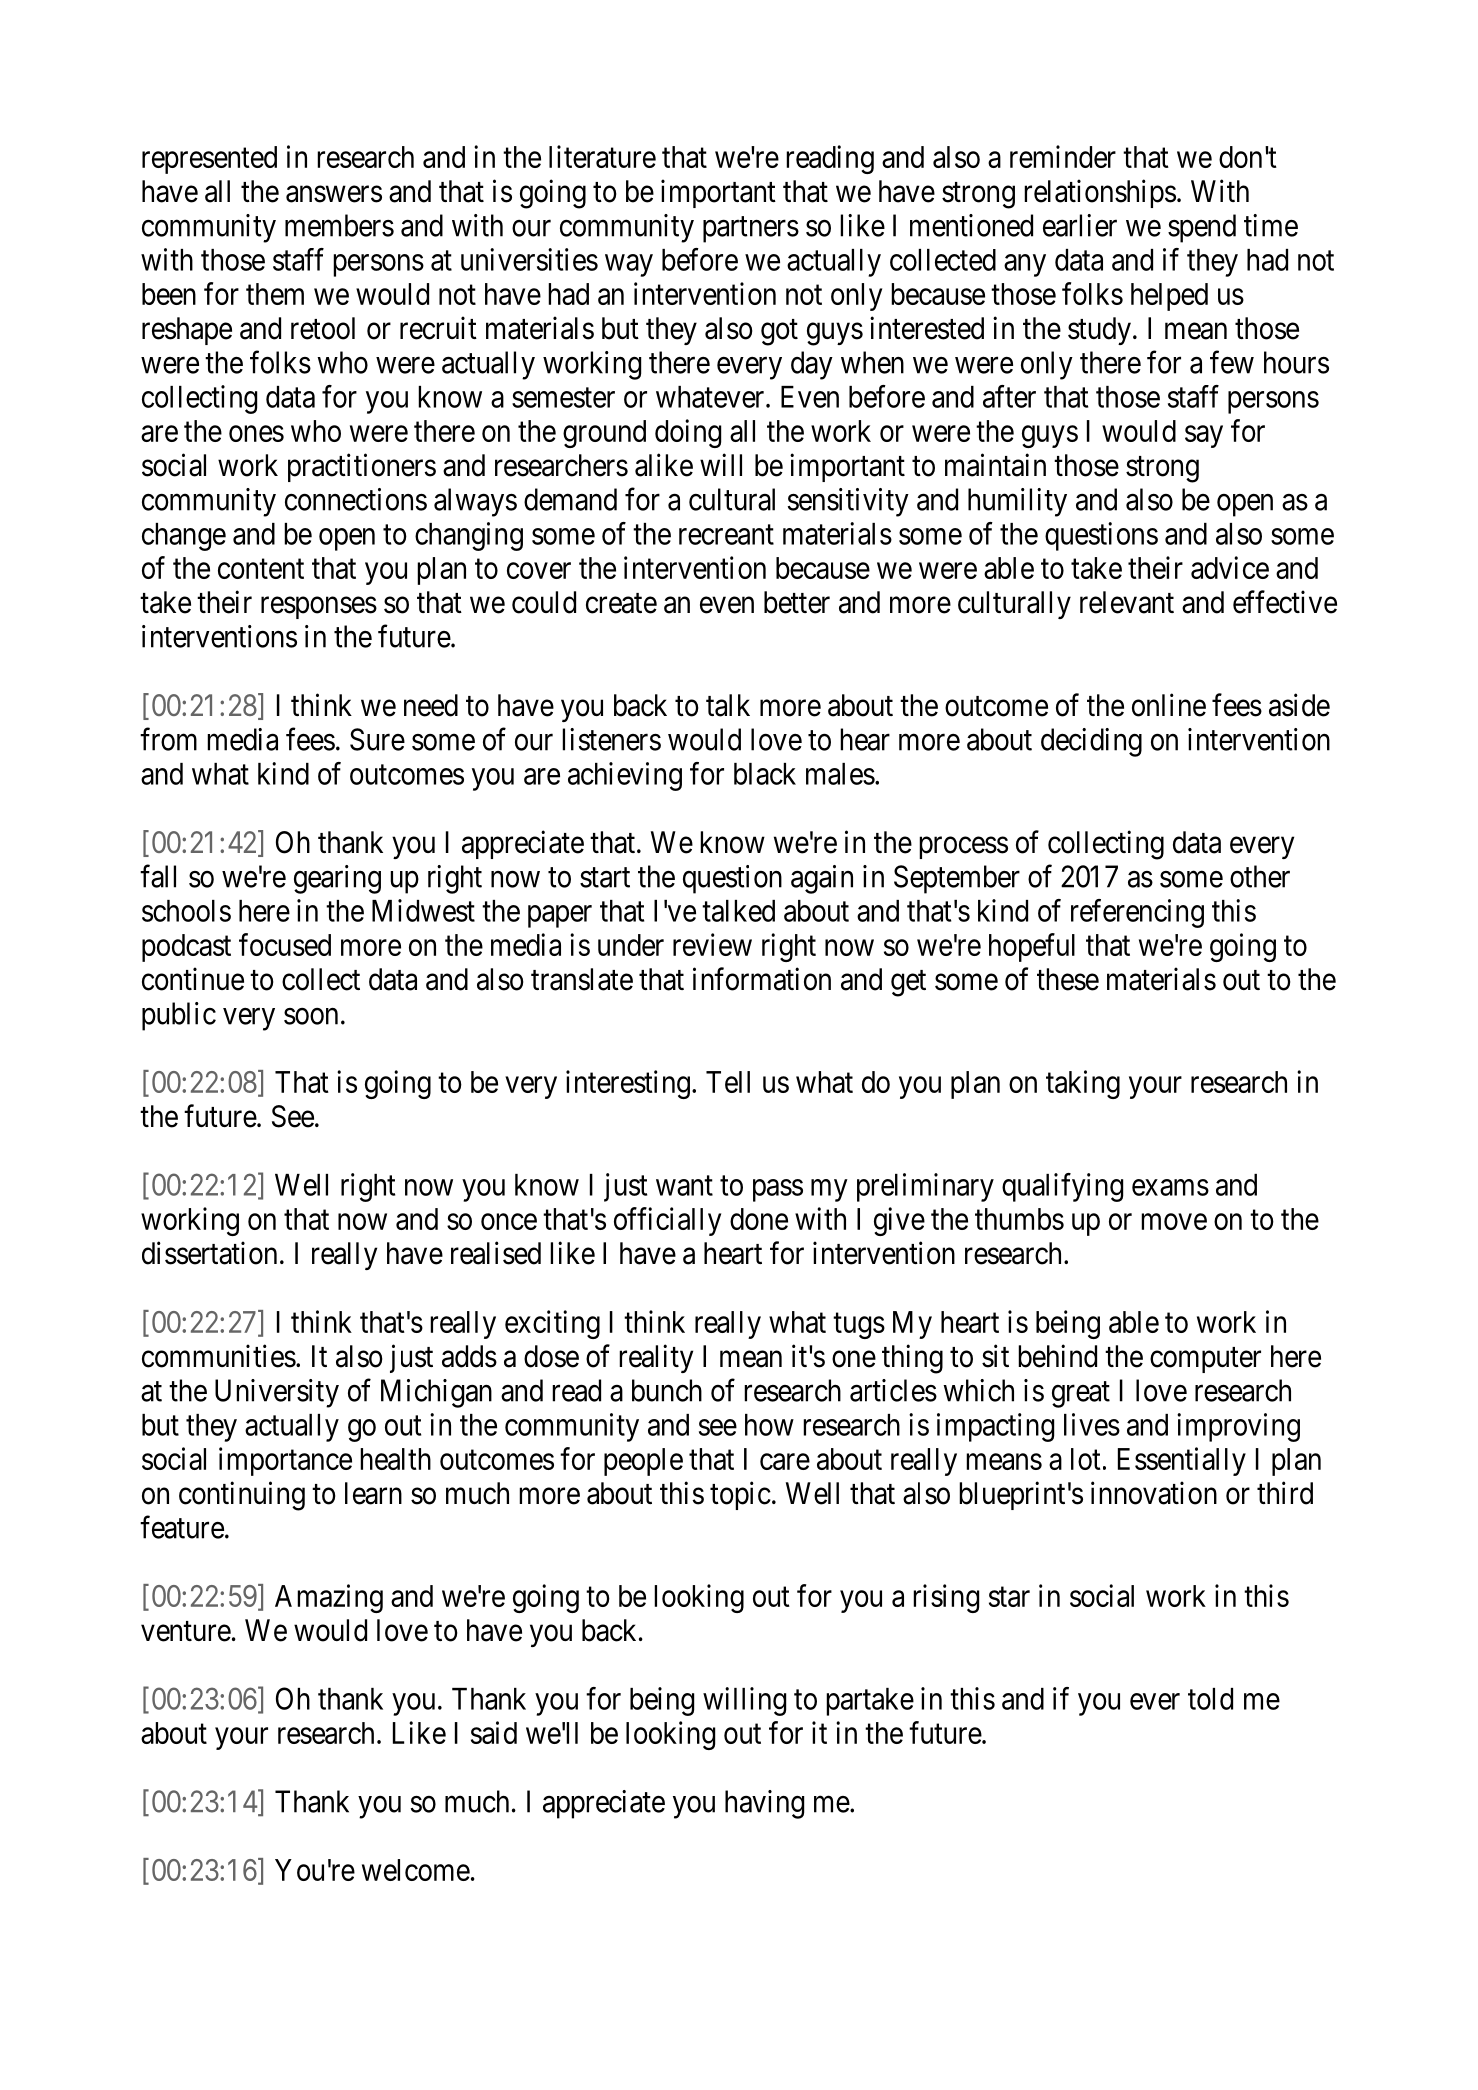 Image resolution: width=1478 pixels, height=2090 pixels. I want to click on better, so click(797, 602).
